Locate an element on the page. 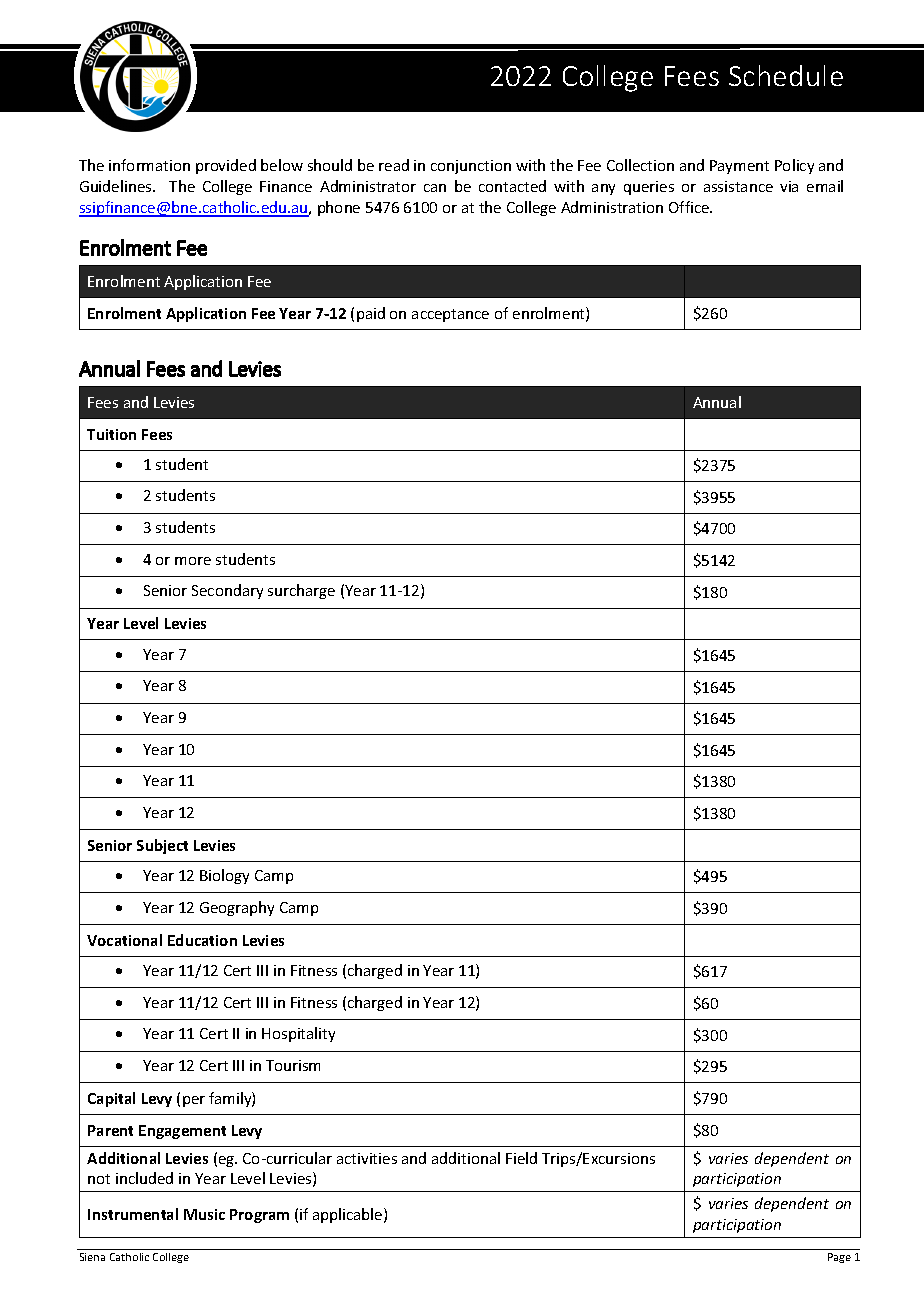 The width and height of the page is (924, 1309). information is located at coordinates (149, 165).
